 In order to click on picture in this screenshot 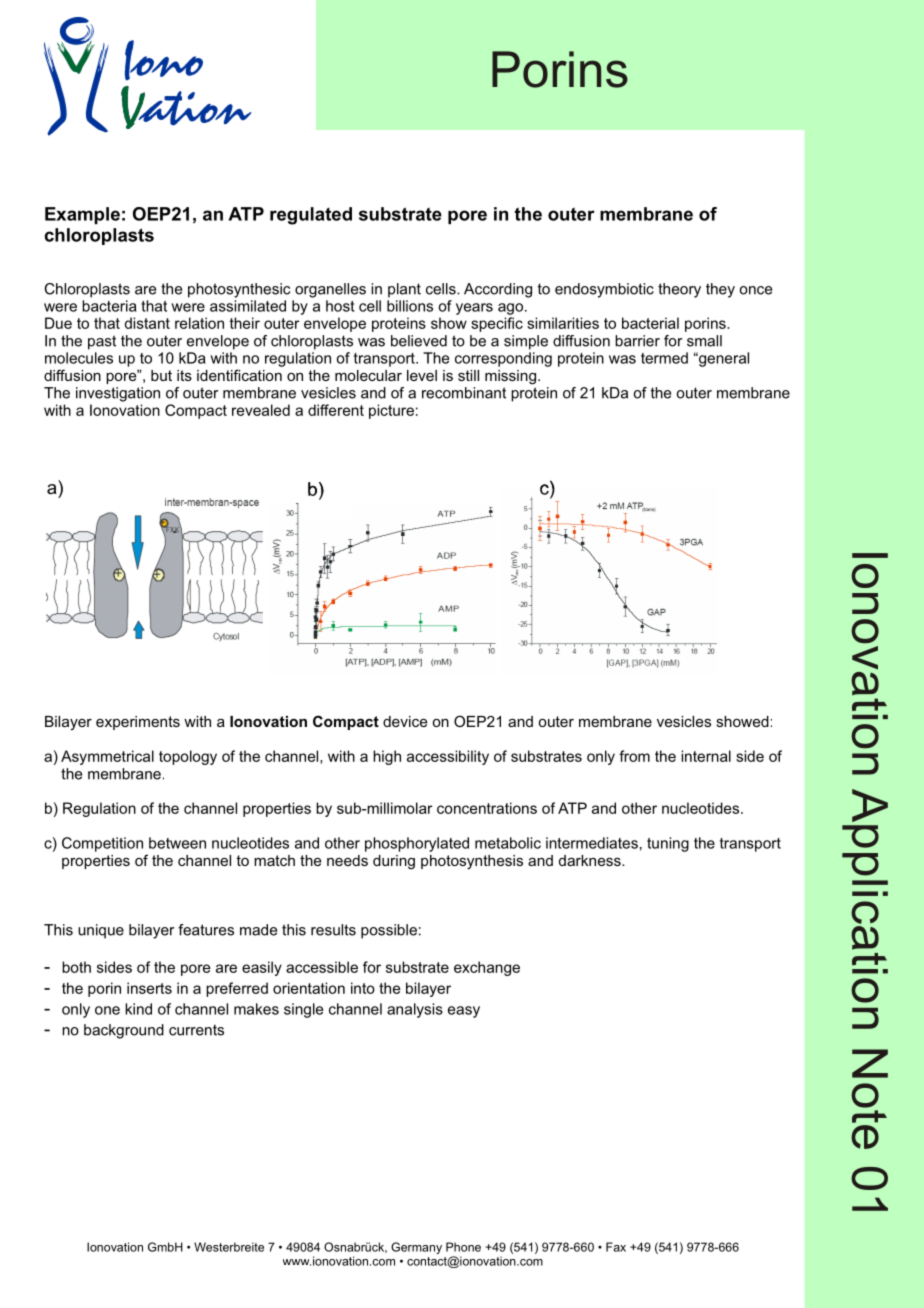, I will do `click(391, 411)`.
